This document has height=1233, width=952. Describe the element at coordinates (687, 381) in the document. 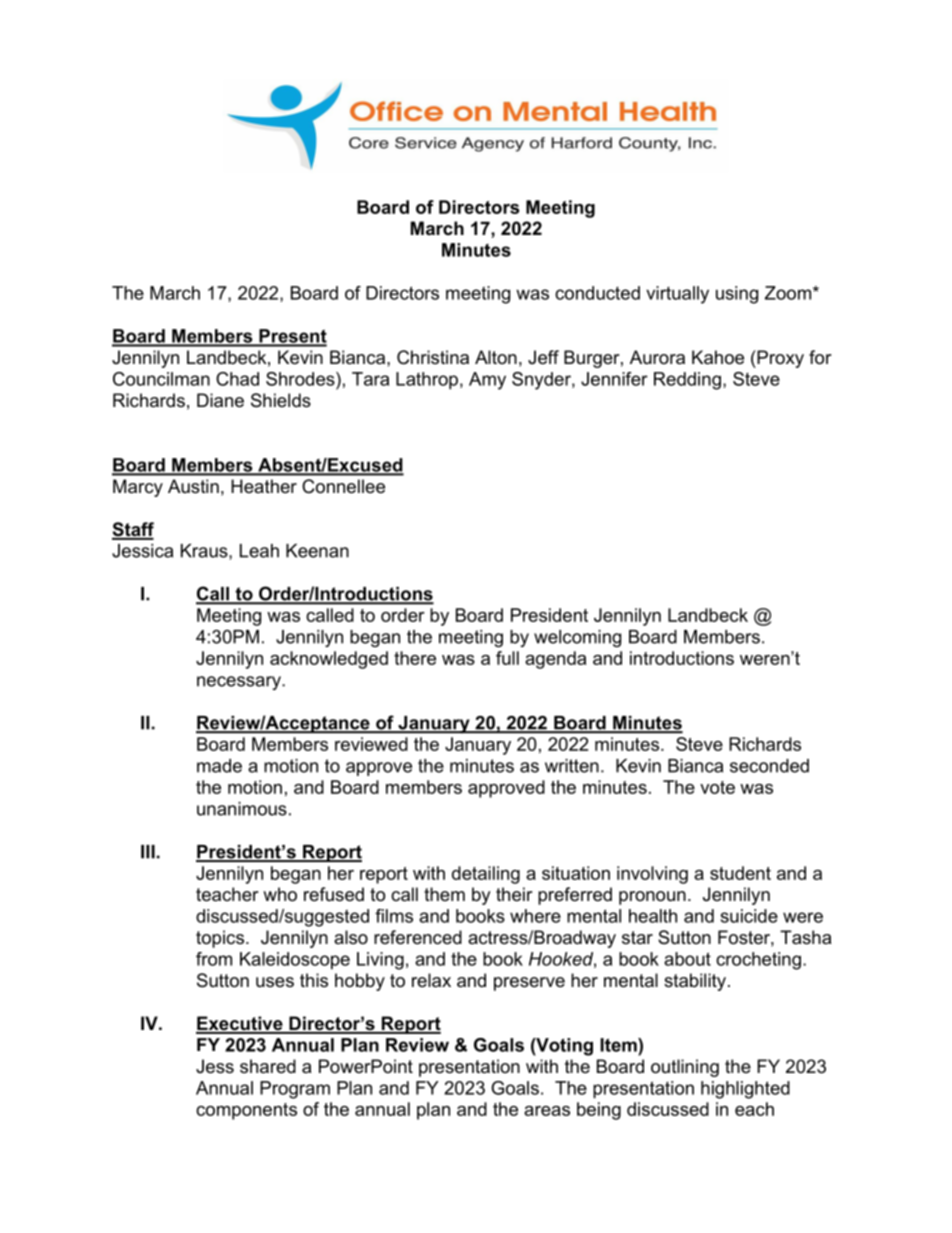

I see `Redding` at that location.
